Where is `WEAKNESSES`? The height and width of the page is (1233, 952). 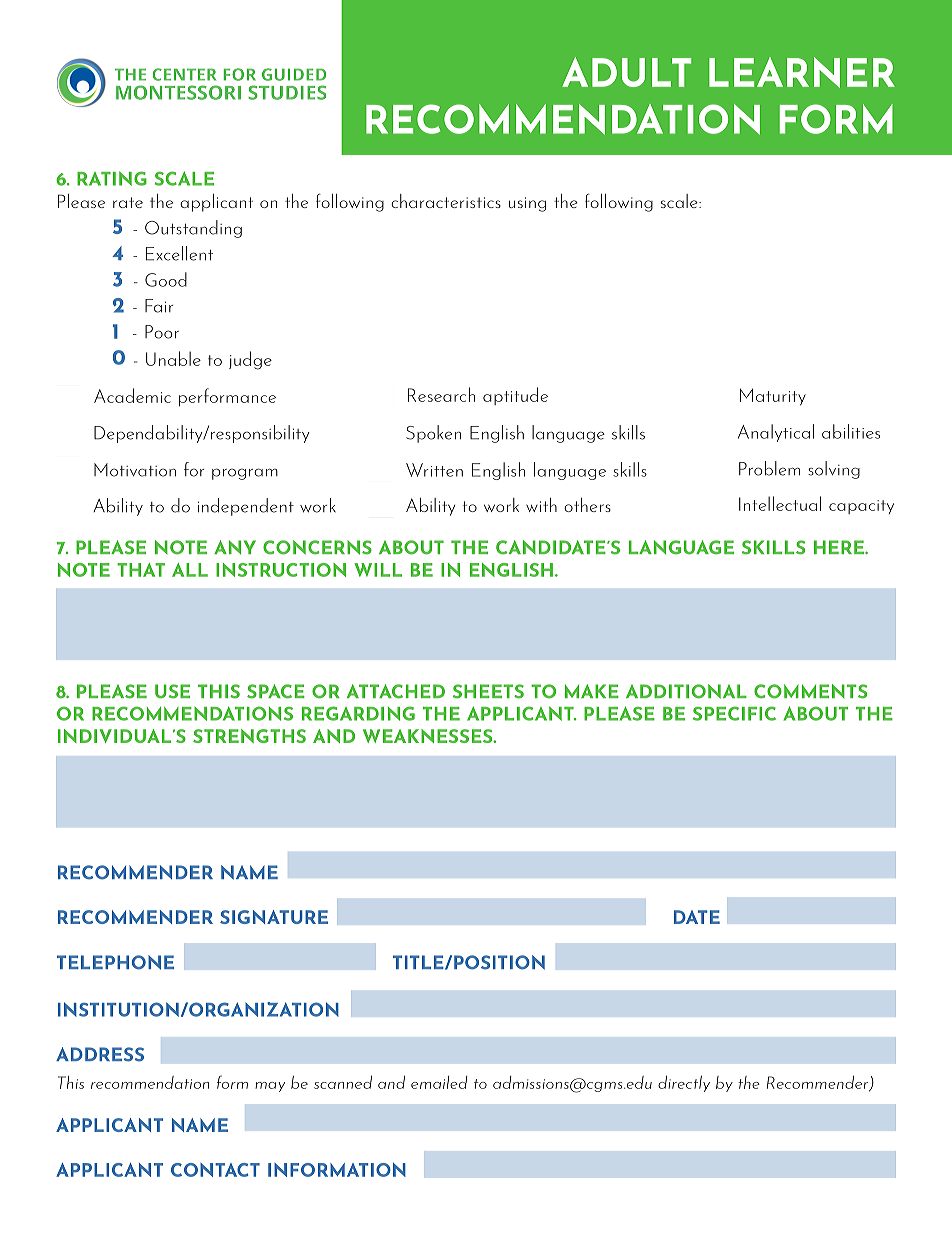 WEAKNESSES is located at coordinates (429, 736).
